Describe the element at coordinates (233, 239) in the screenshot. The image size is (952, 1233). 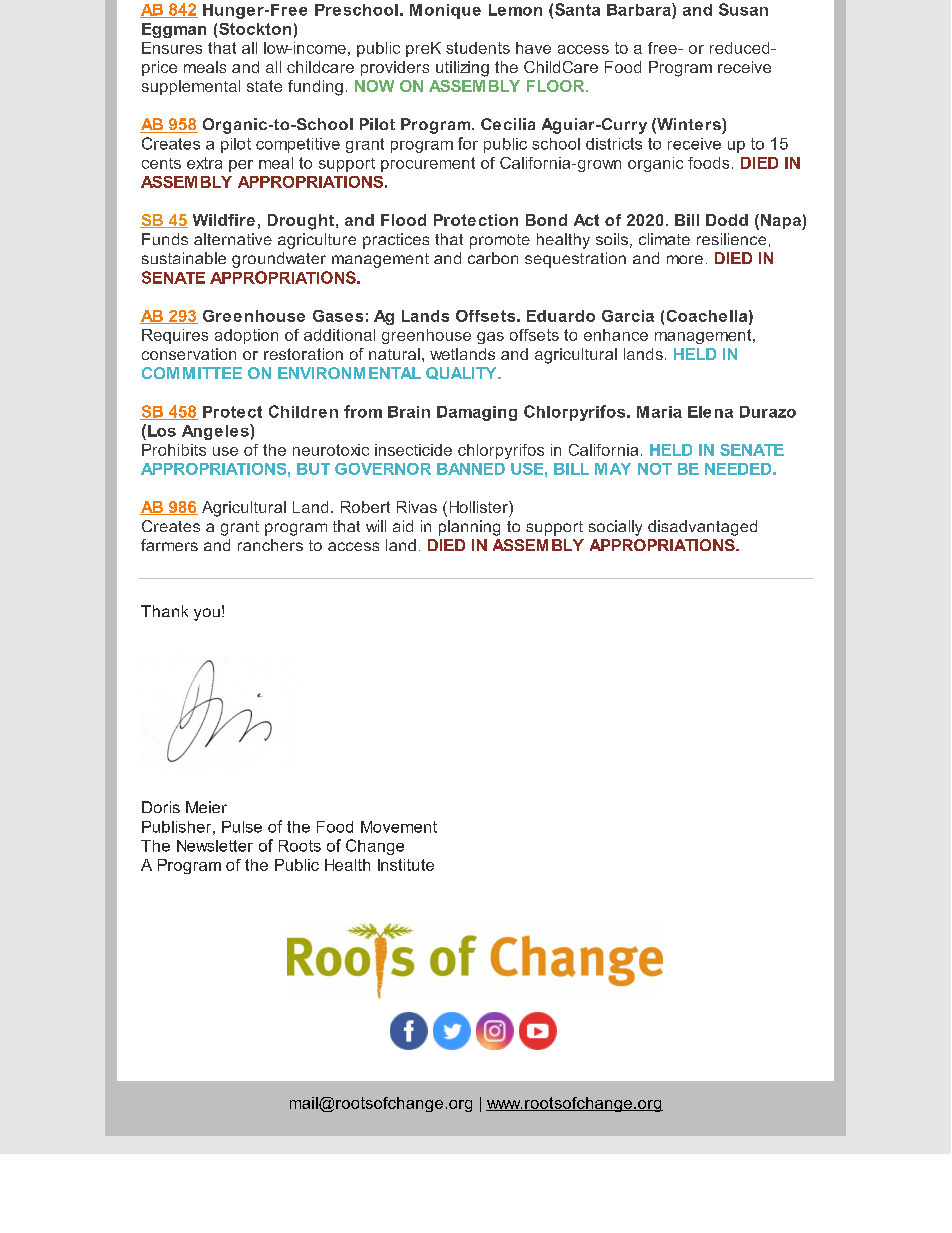
I see `alternative` at that location.
